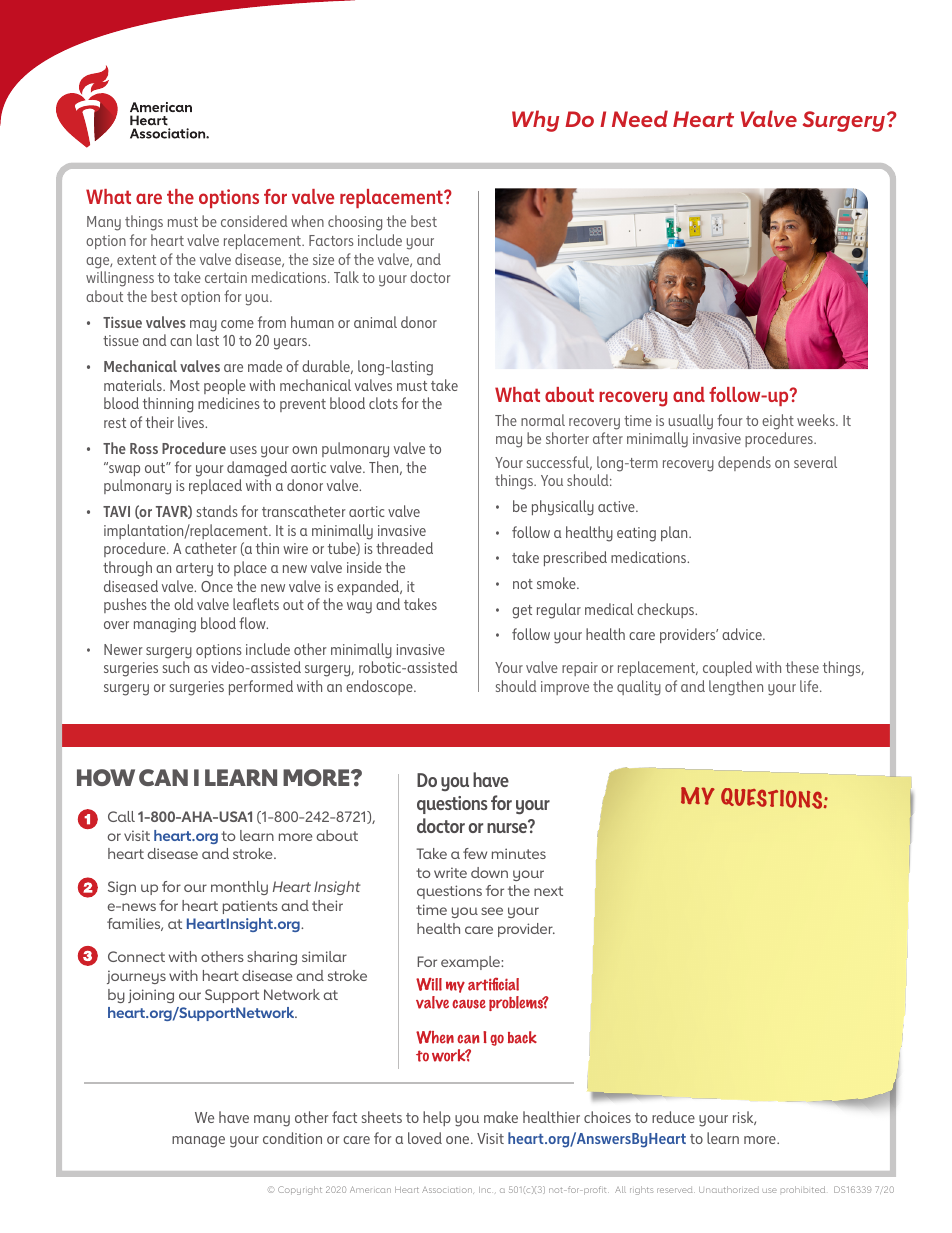 The height and width of the image is (1233, 952). What do you see at coordinates (727, 668) in the image?
I see `coupled` at bounding box center [727, 668].
